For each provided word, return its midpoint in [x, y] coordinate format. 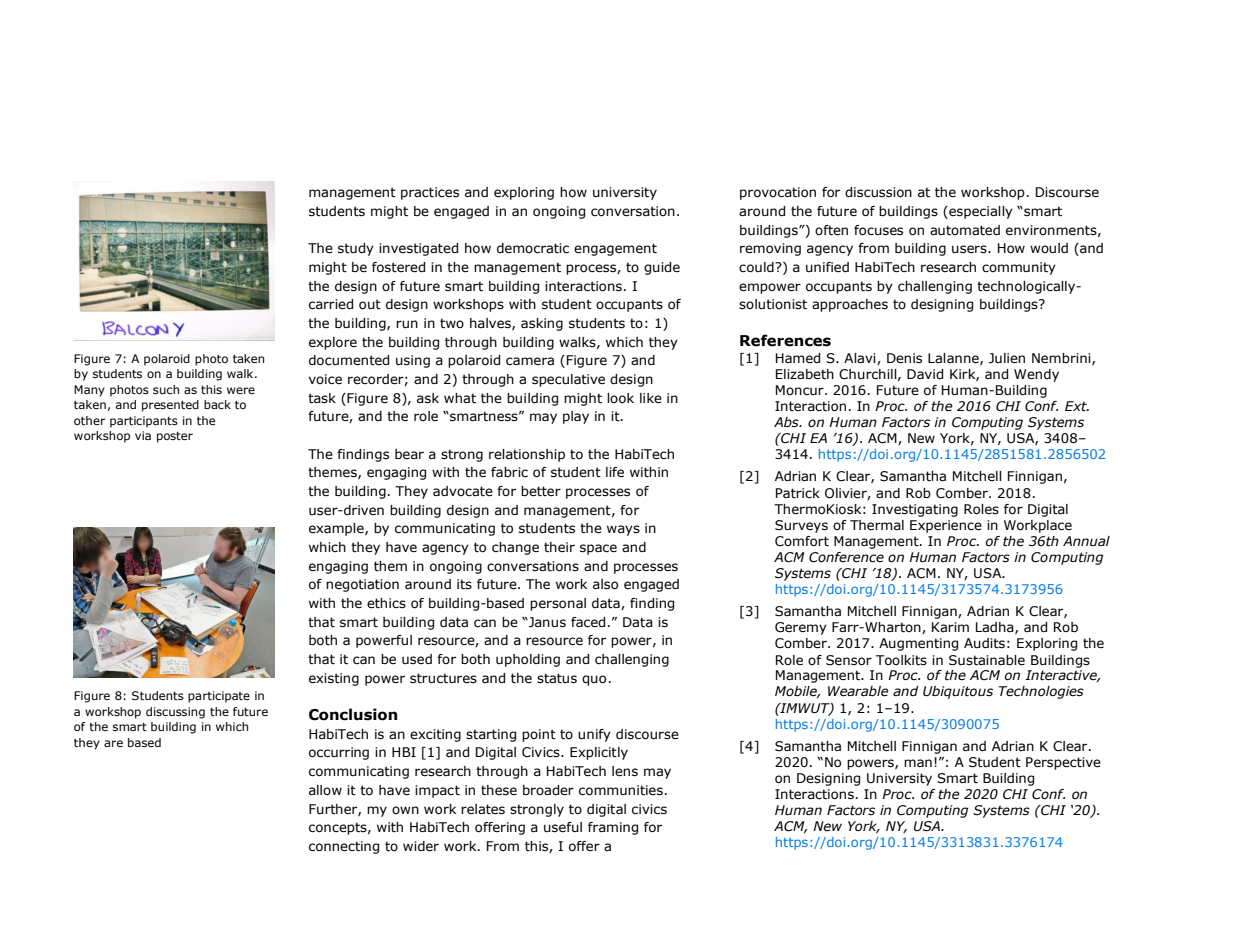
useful [563, 827]
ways [623, 530]
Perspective [1063, 763]
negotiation [362, 585]
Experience [946, 526]
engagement [615, 249]
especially [980, 212]
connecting [344, 847]
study [356, 249]
